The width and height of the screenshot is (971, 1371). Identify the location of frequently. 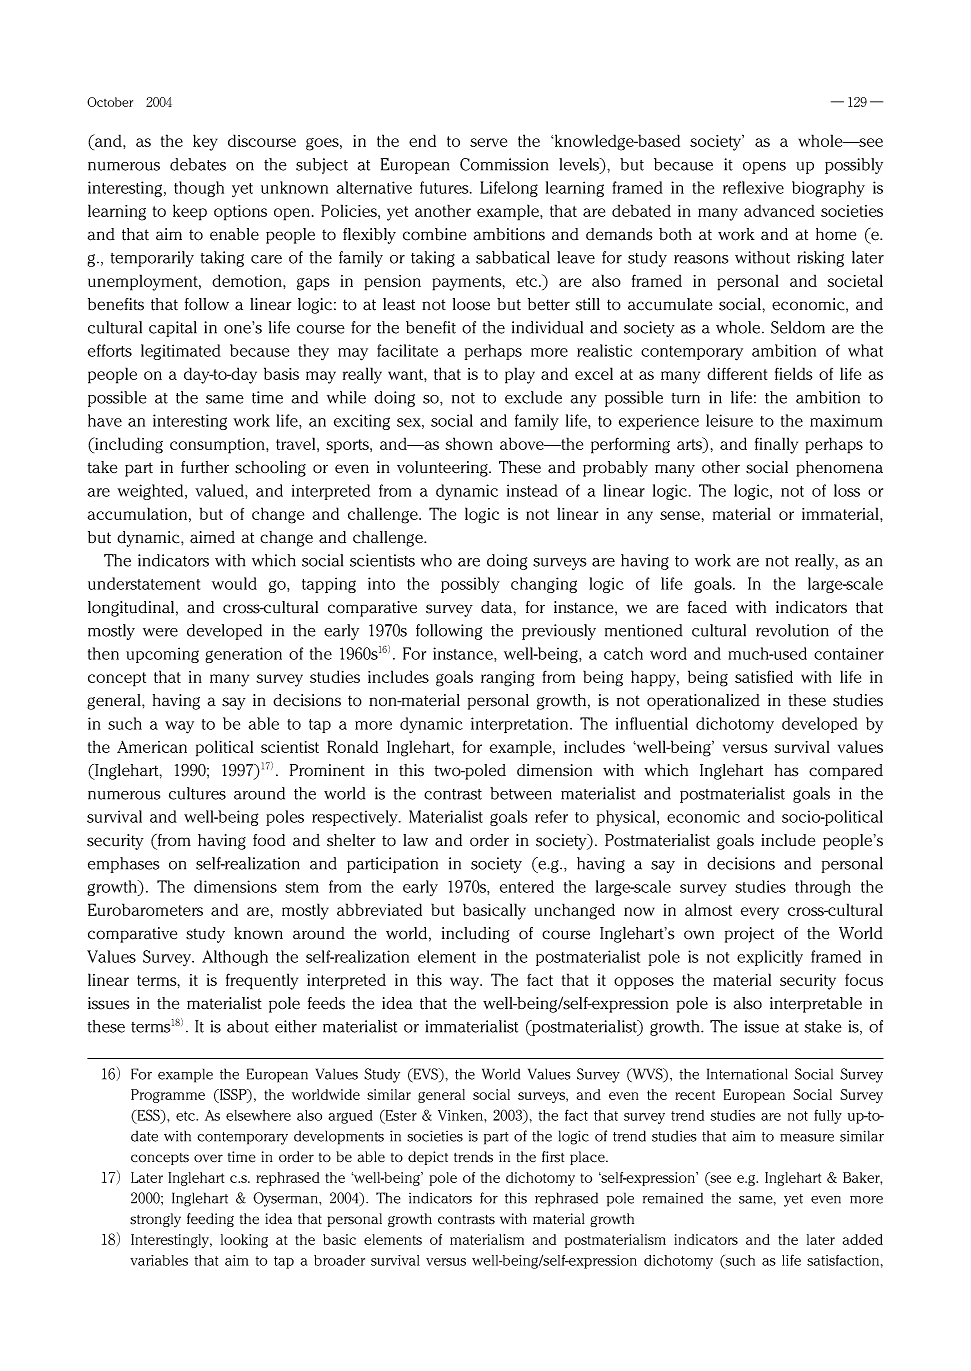
(262, 981).
